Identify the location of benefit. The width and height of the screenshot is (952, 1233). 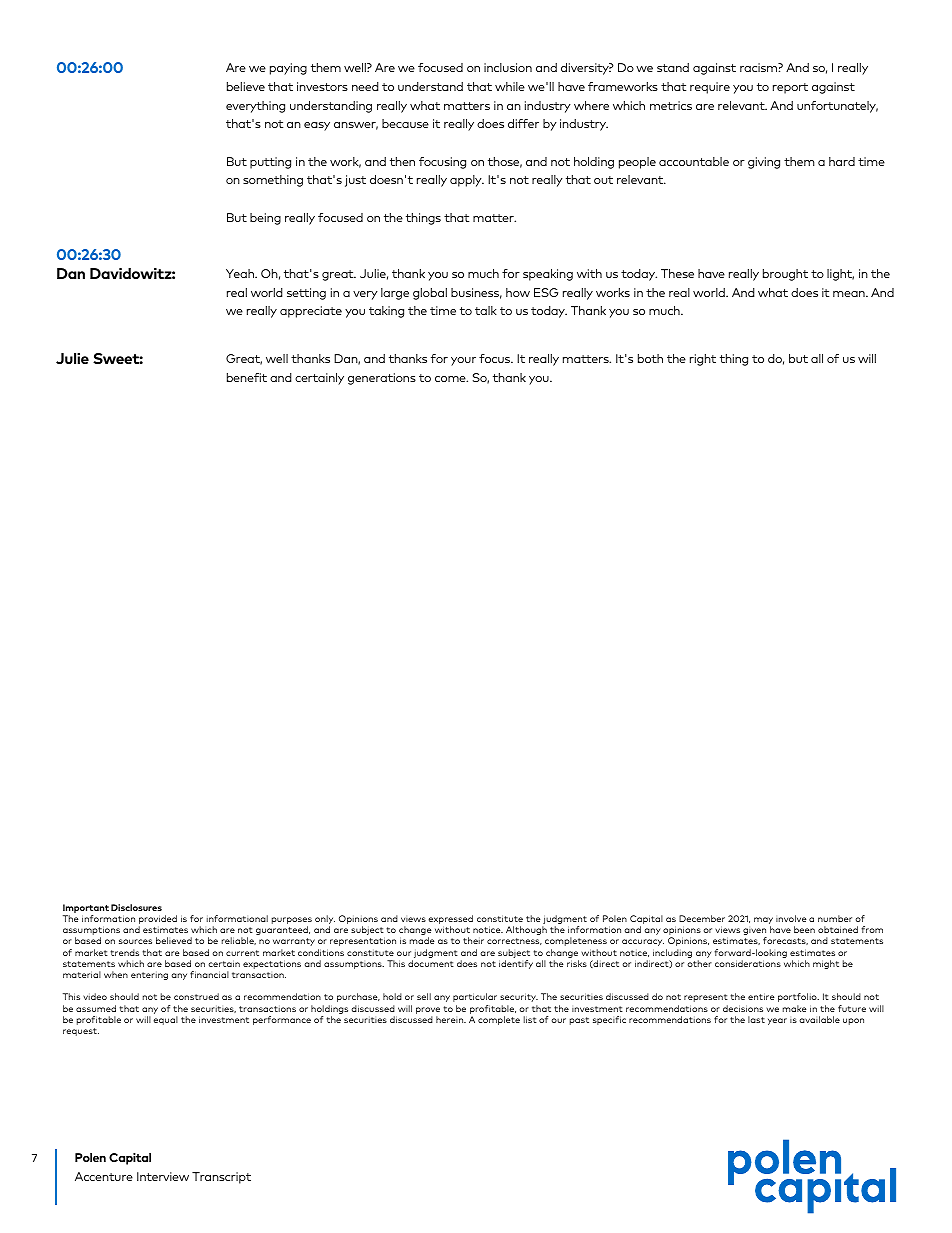
(247, 377).
